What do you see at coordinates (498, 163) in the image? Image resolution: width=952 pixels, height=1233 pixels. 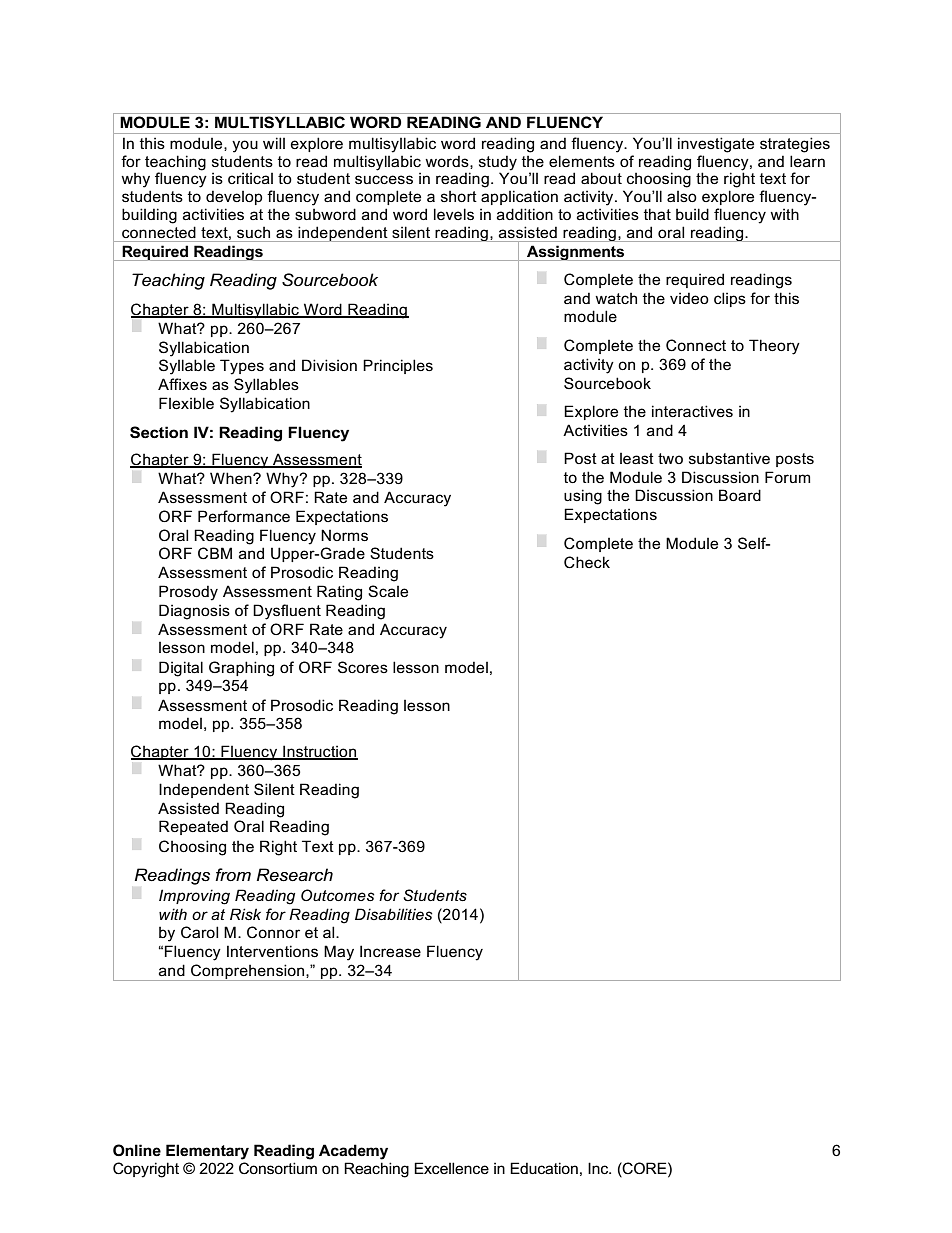 I see `study` at bounding box center [498, 163].
